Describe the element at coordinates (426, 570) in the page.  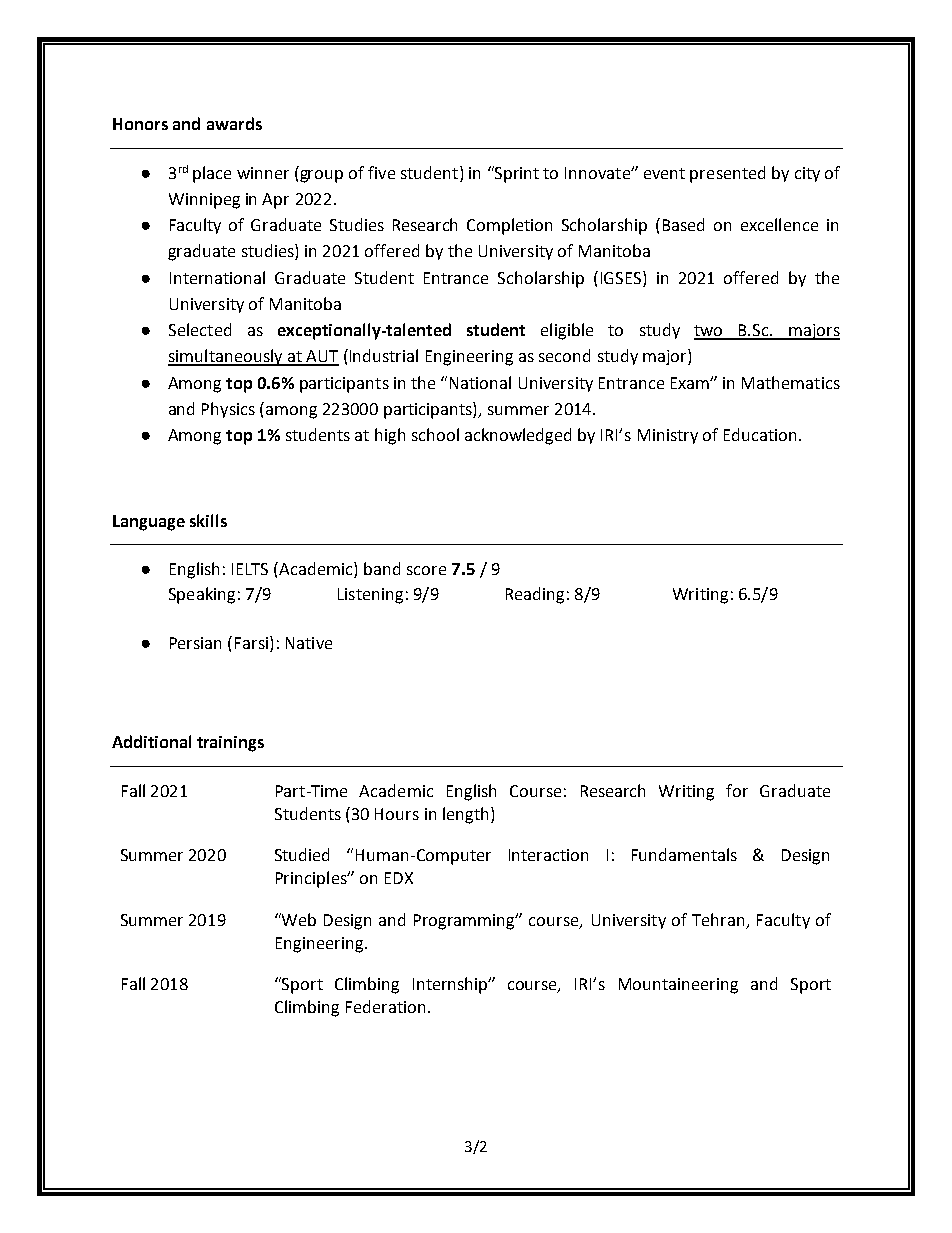
I see `score` at that location.
